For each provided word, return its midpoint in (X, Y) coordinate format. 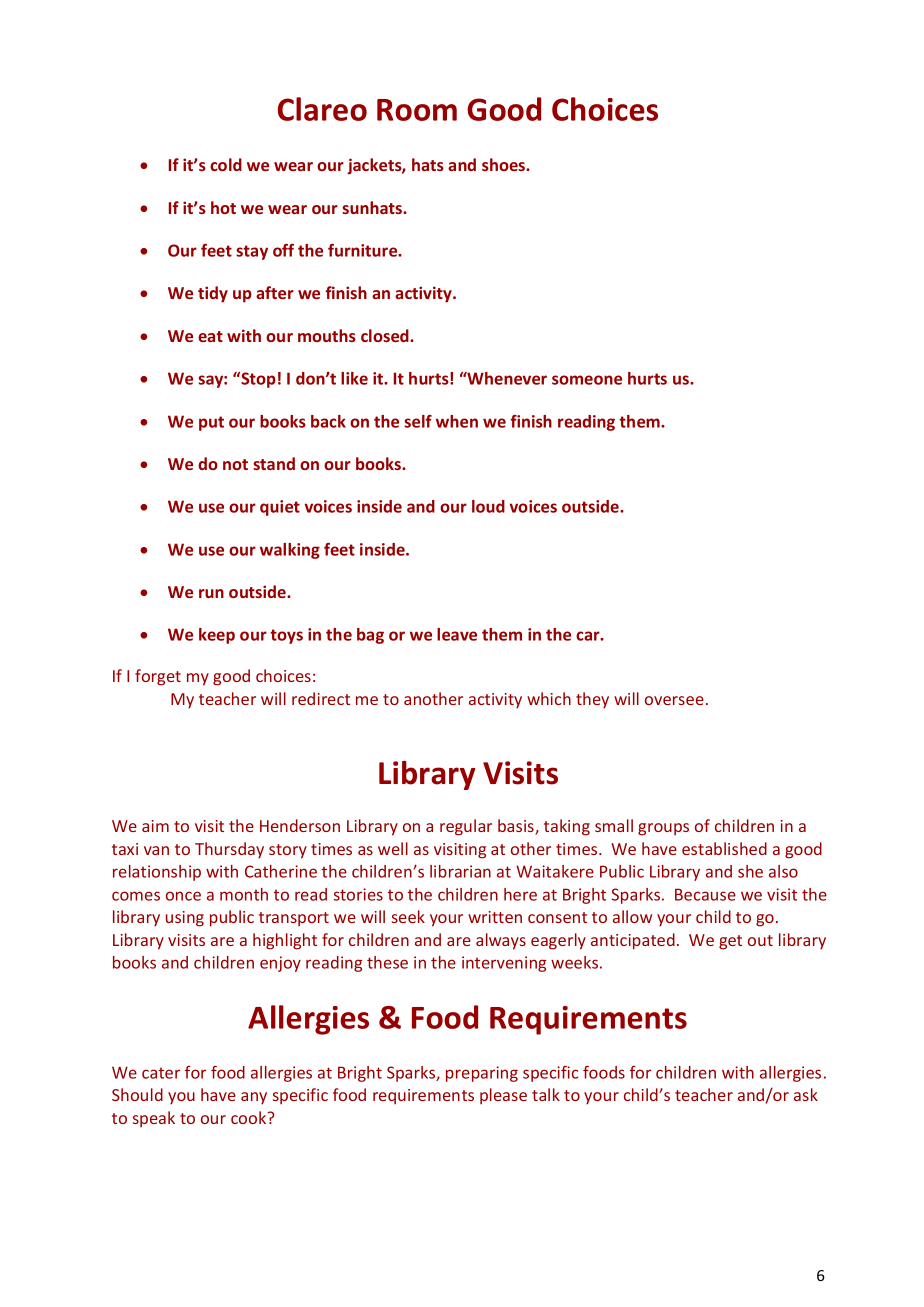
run (211, 593)
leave (457, 634)
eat (210, 336)
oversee (674, 700)
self (418, 421)
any (254, 1098)
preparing (482, 1074)
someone (587, 380)
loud (488, 506)
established (724, 848)
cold (226, 164)
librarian (460, 871)
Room (417, 110)
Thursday (229, 850)
